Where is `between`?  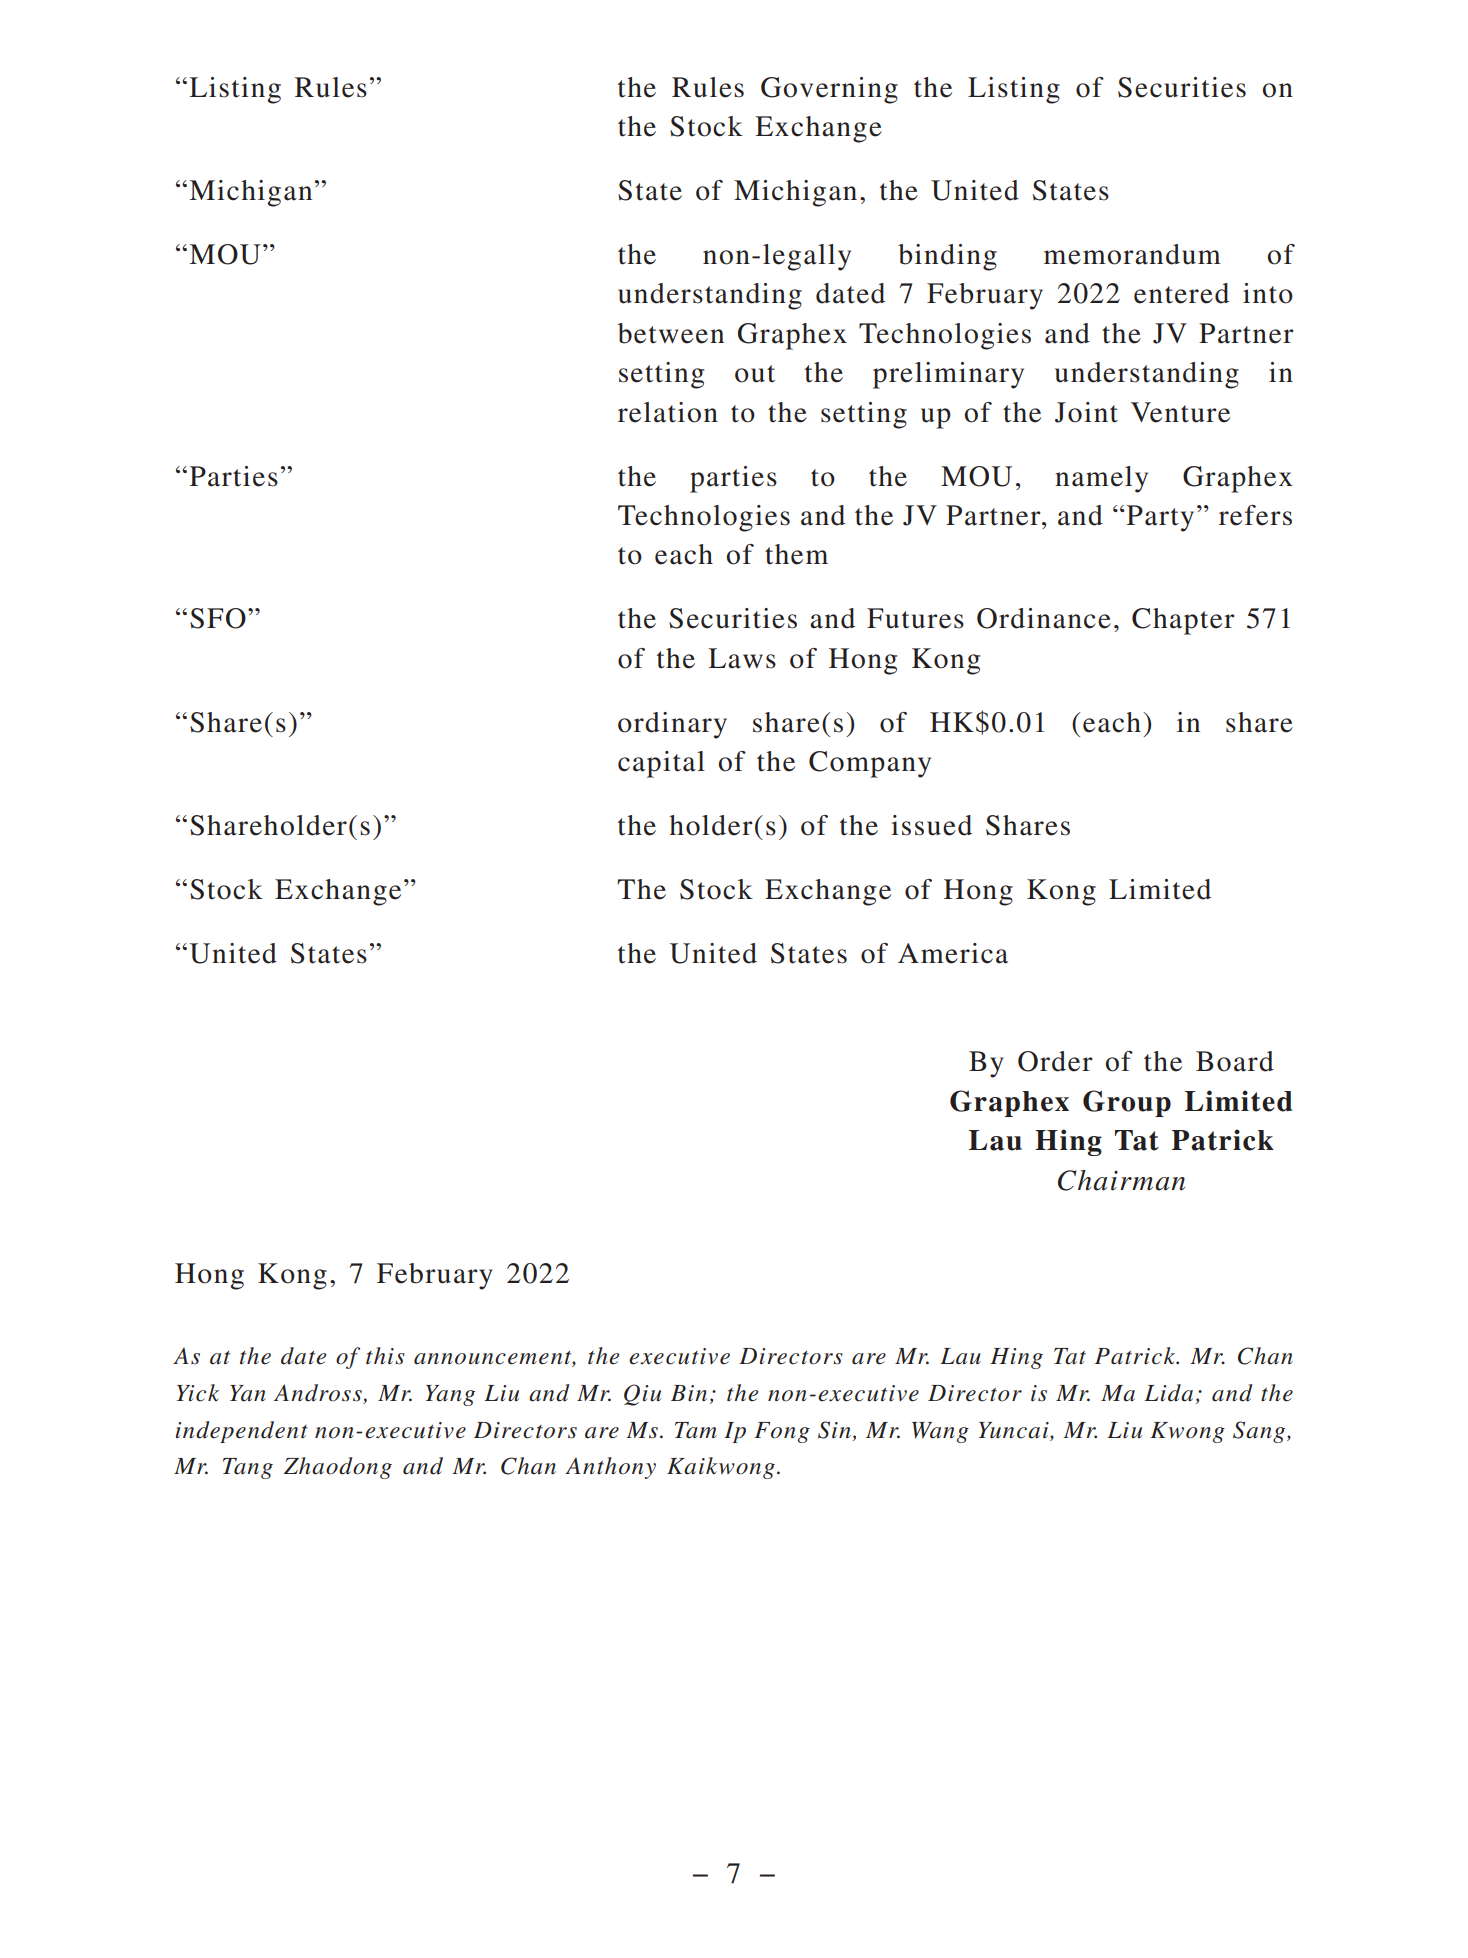 between is located at coordinates (671, 333).
